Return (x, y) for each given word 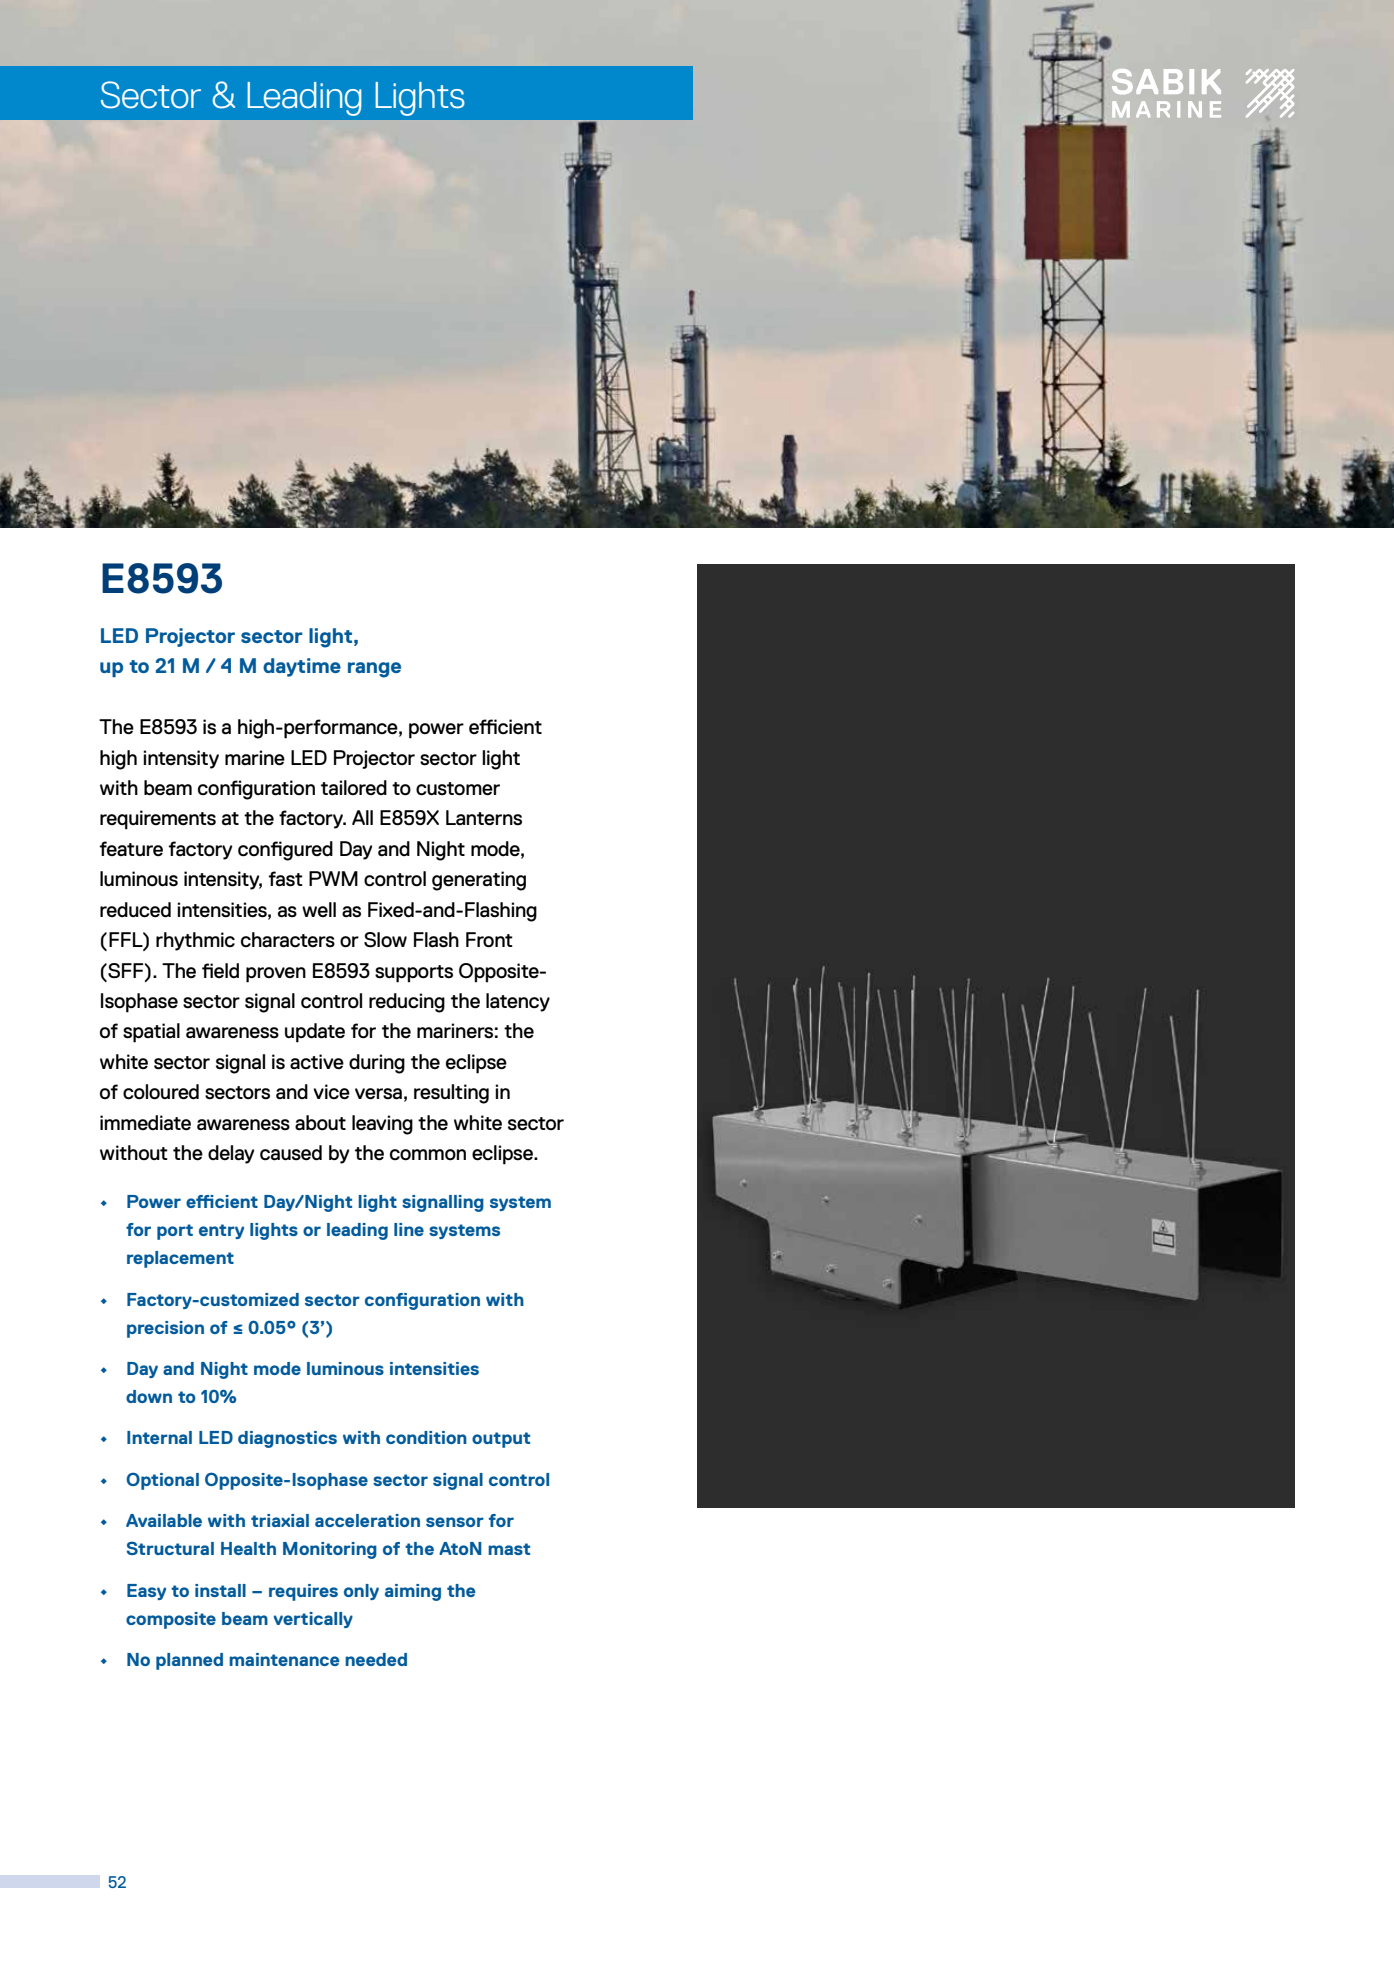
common (428, 1155)
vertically (313, 1620)
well (319, 909)
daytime (302, 667)
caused (291, 1153)
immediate (145, 1123)
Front (489, 940)
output (501, 1440)
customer (458, 789)
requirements (158, 820)
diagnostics (287, 1439)
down (149, 1396)
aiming (413, 1592)
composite (171, 1620)
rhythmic (195, 941)
